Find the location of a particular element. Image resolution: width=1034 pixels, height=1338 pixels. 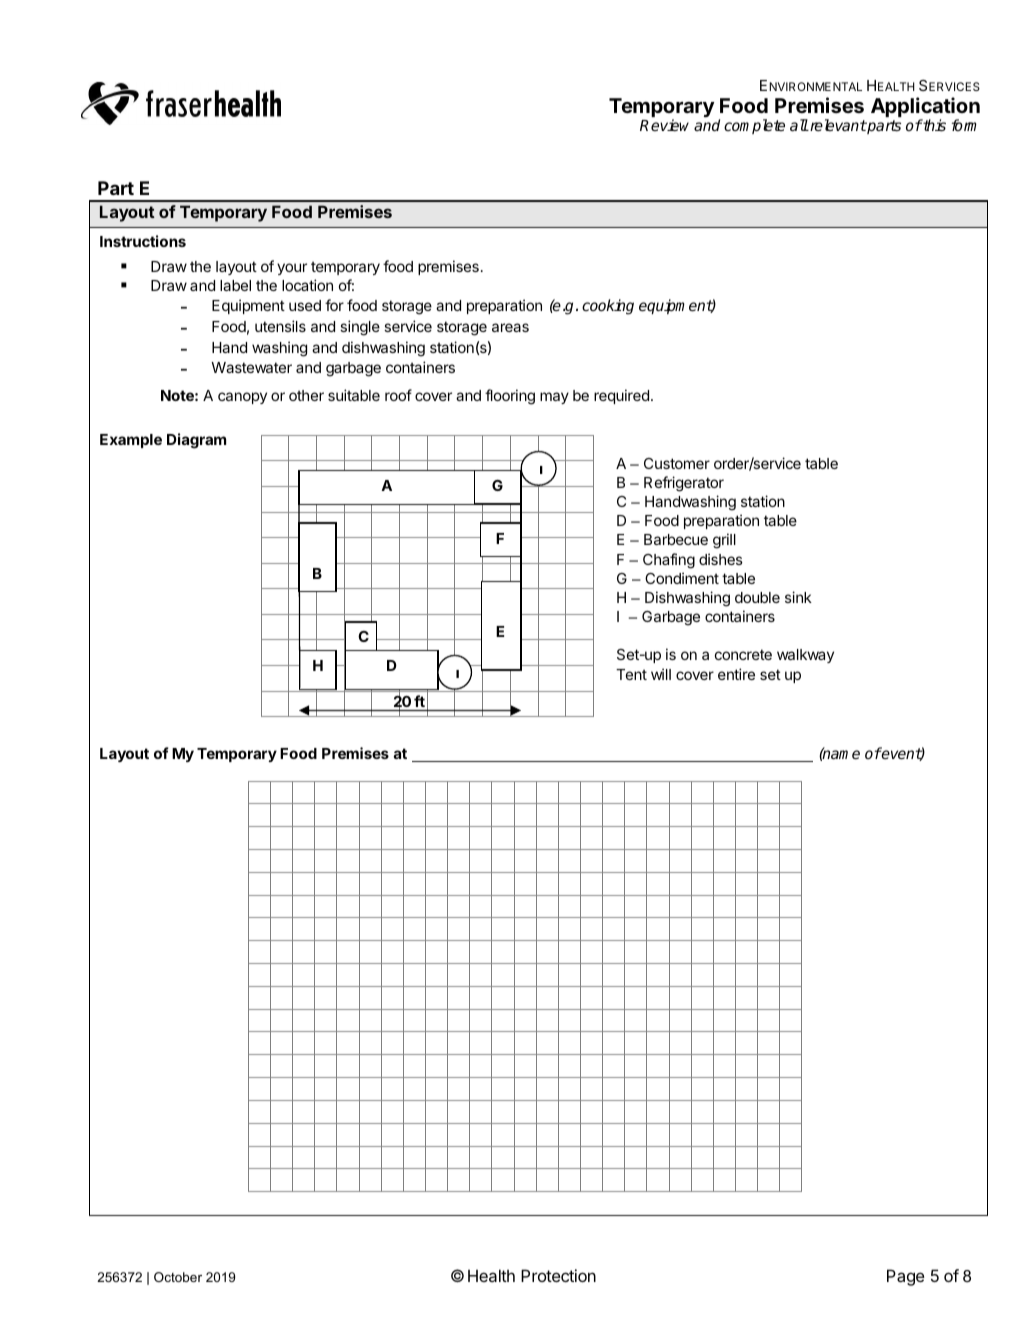

all is located at coordinates (799, 125).
